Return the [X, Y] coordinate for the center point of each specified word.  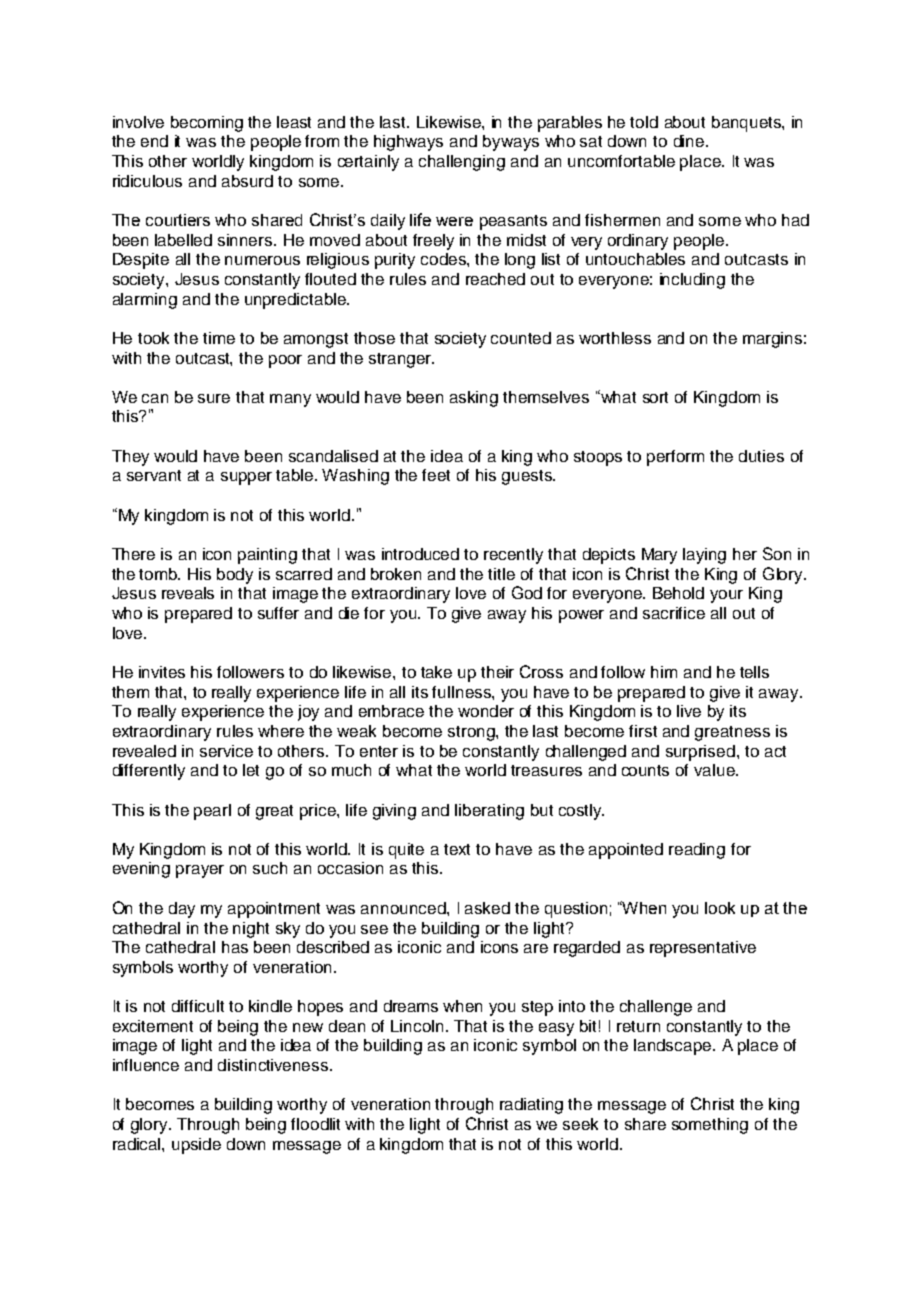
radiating [531, 1106]
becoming [207, 124]
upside [196, 1146]
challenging [462, 163]
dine [690, 141]
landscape [674, 1047]
